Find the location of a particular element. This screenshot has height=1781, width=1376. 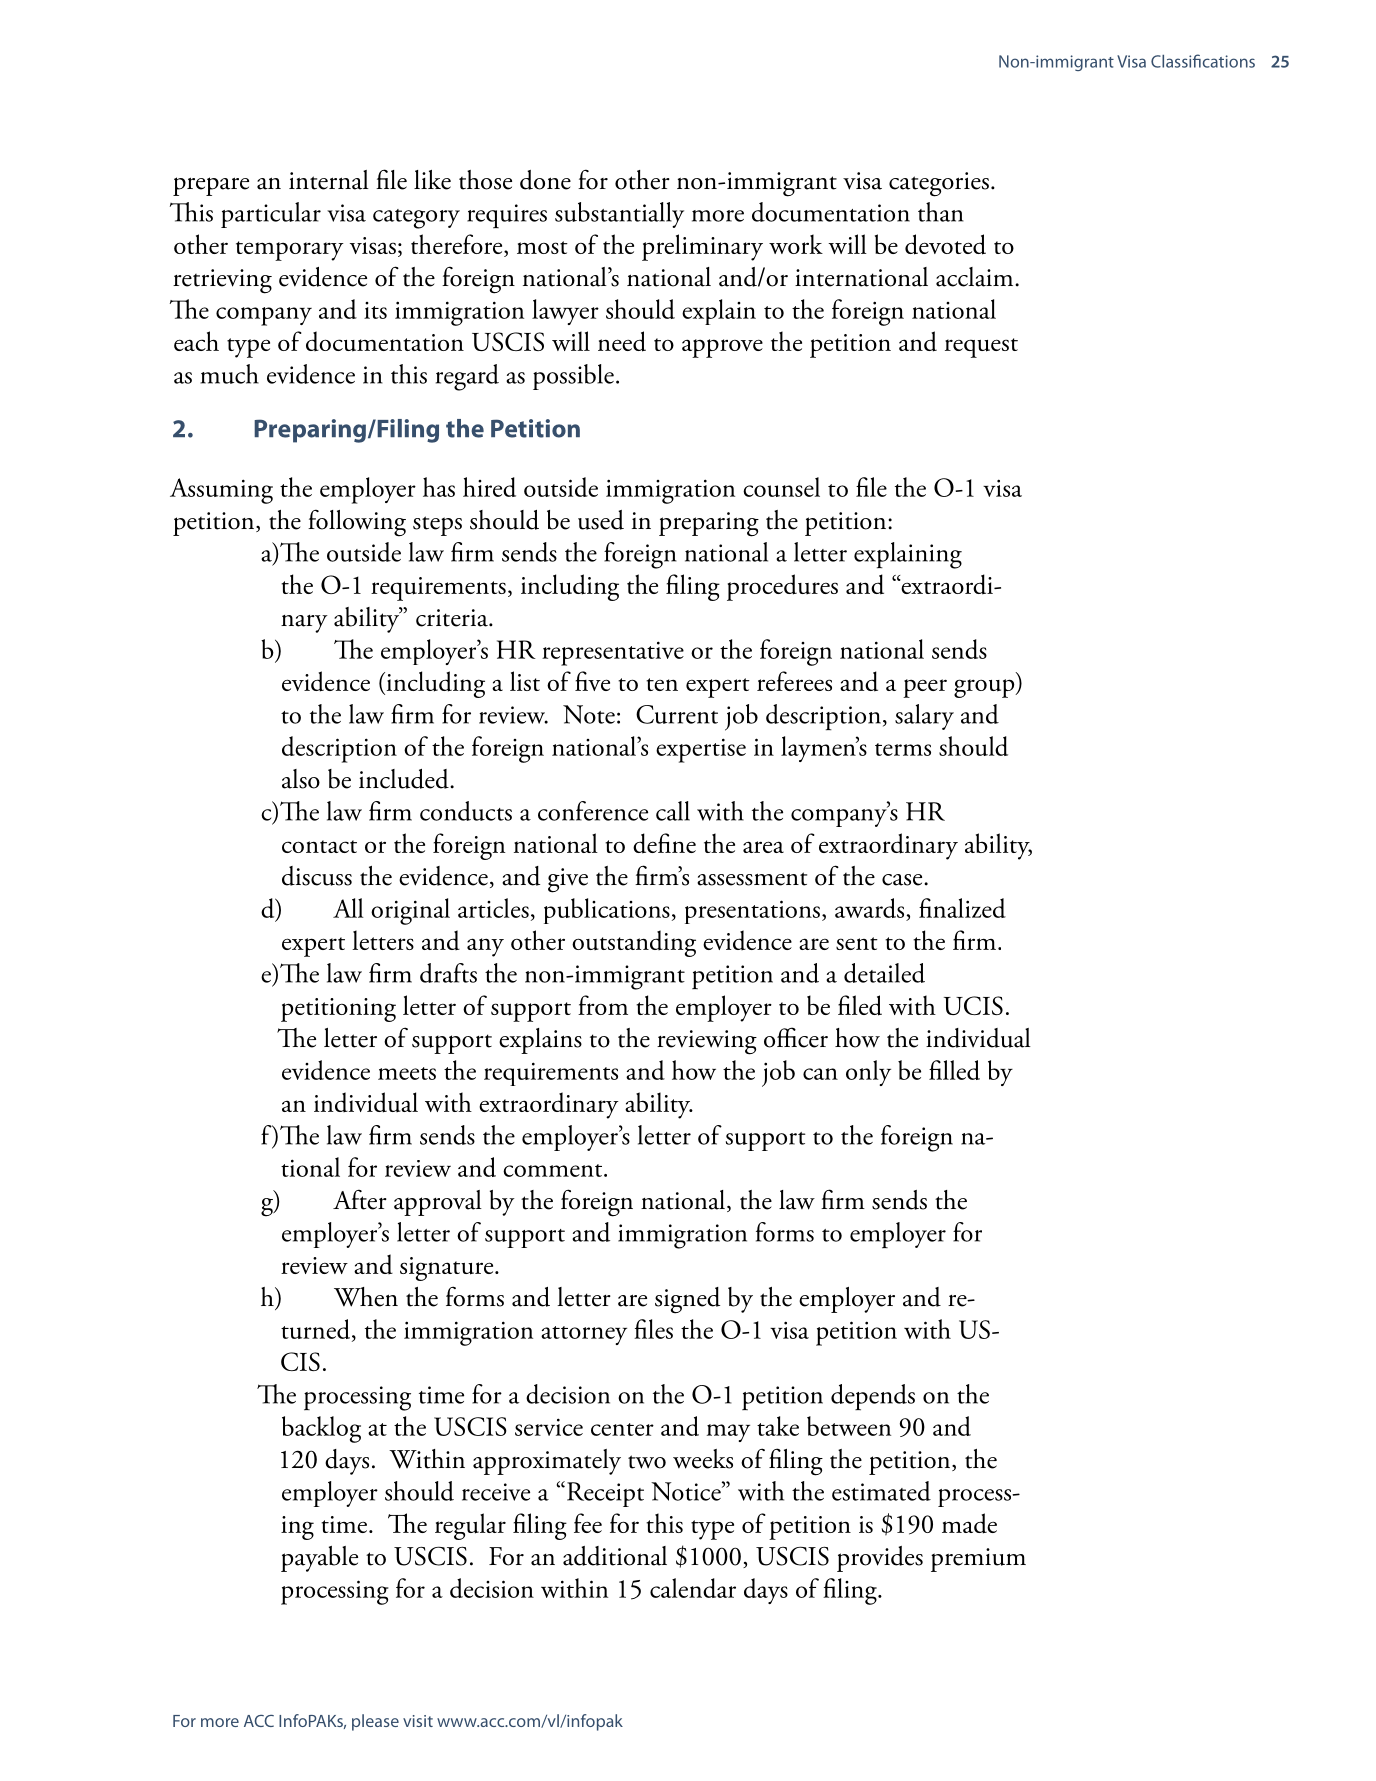

After is located at coordinates (360, 1199).
